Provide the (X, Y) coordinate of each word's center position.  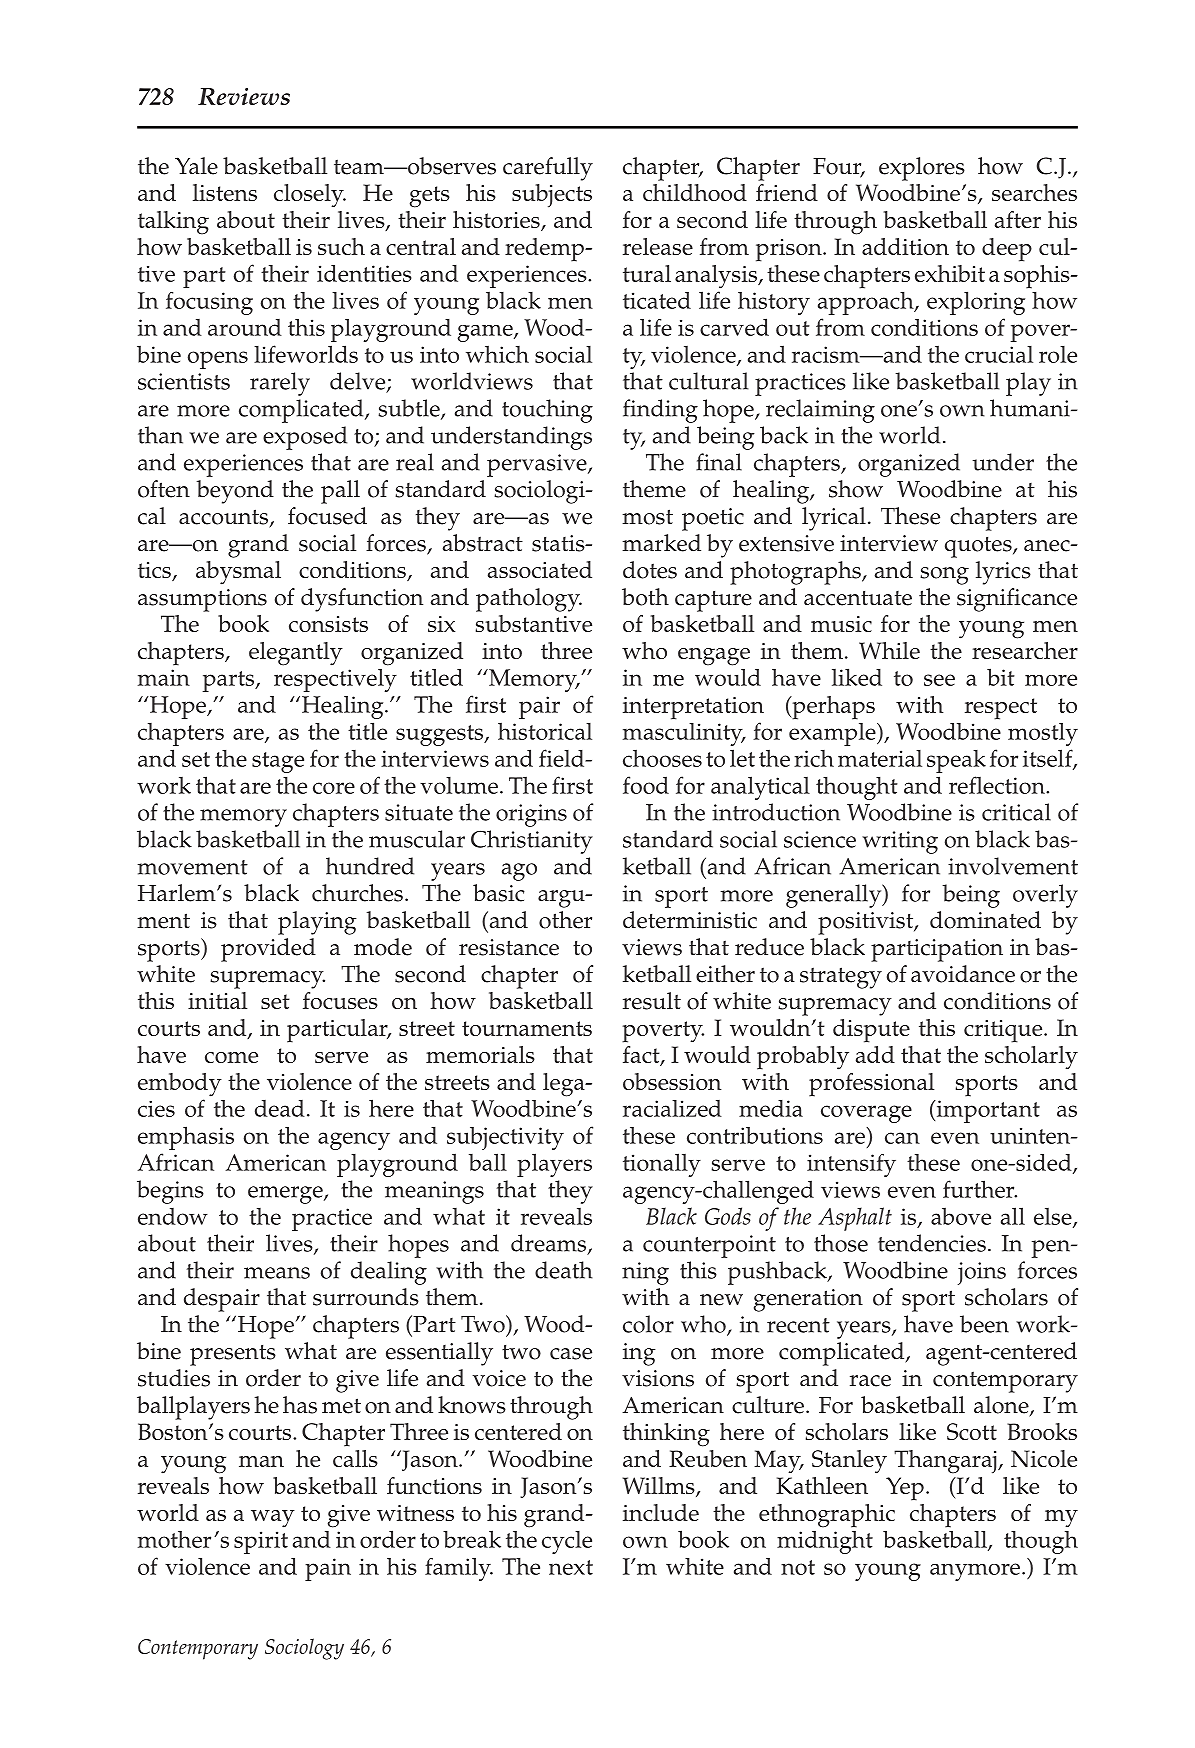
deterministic (690, 920)
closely (310, 195)
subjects (552, 195)
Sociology (304, 1649)
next (571, 1567)
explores (922, 169)
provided (268, 950)
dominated (985, 920)
